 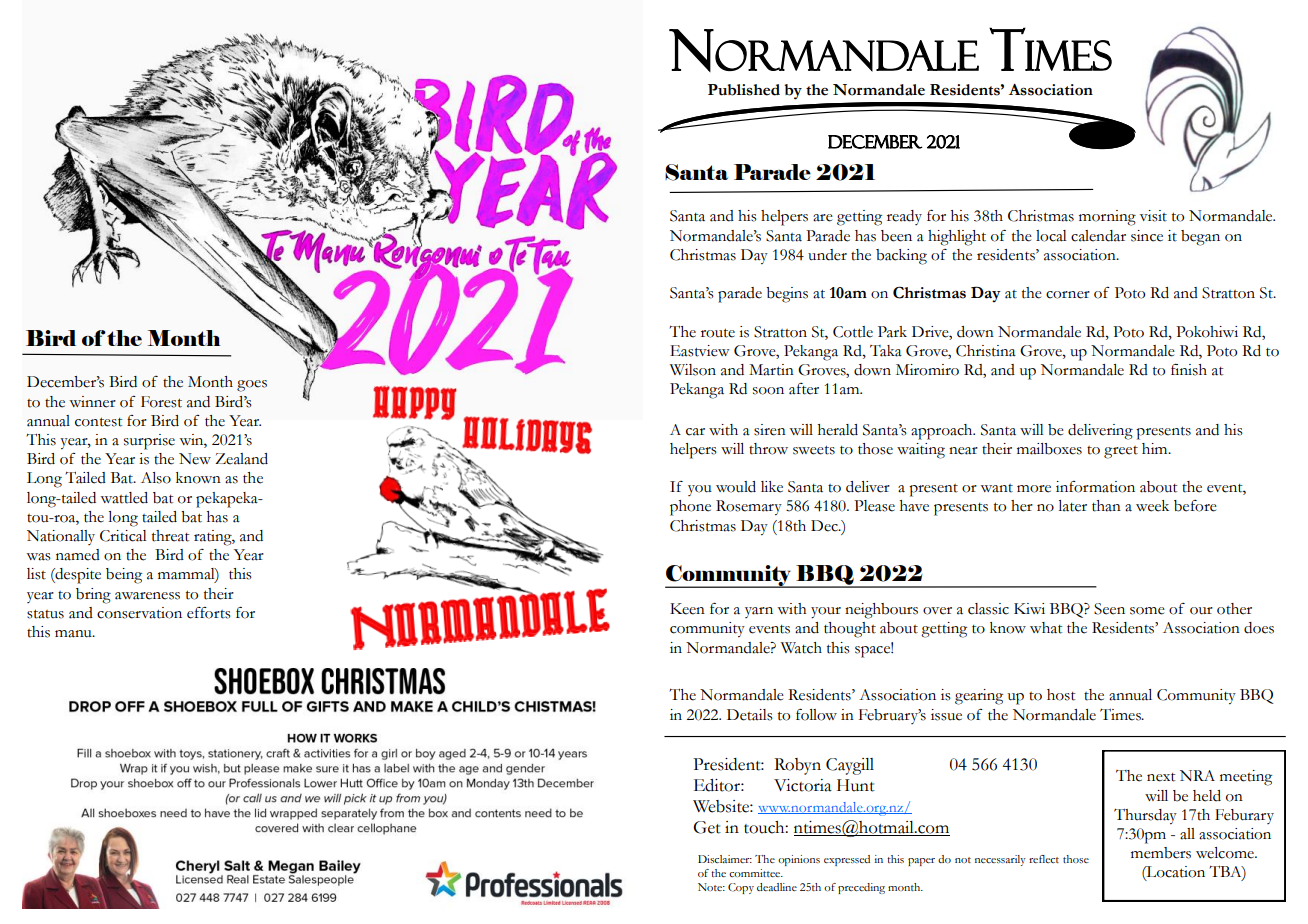 What do you see at coordinates (744, 90) in the document?
I see `Published` at bounding box center [744, 90].
